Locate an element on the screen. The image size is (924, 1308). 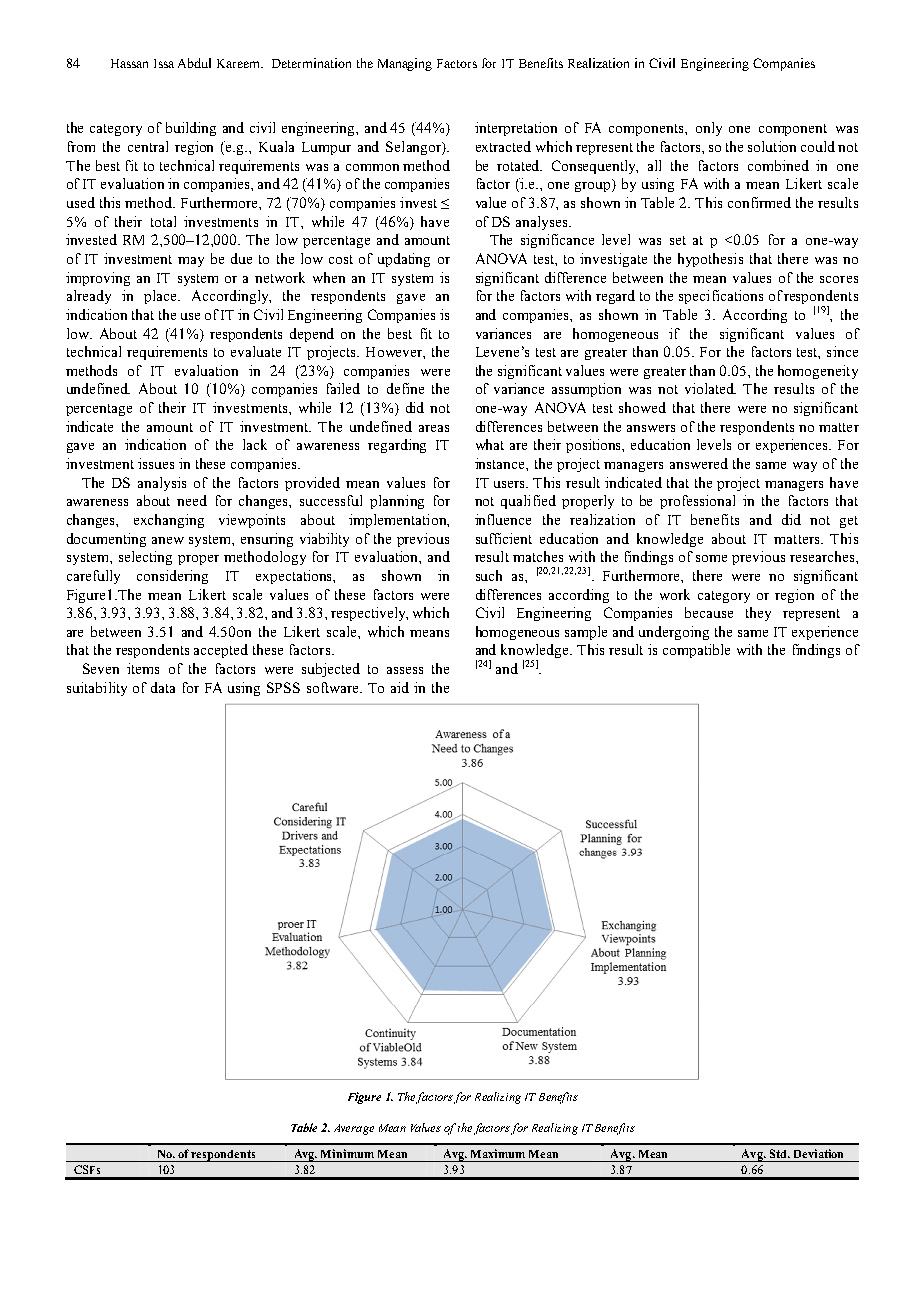
Issa is located at coordinates (164, 63).
